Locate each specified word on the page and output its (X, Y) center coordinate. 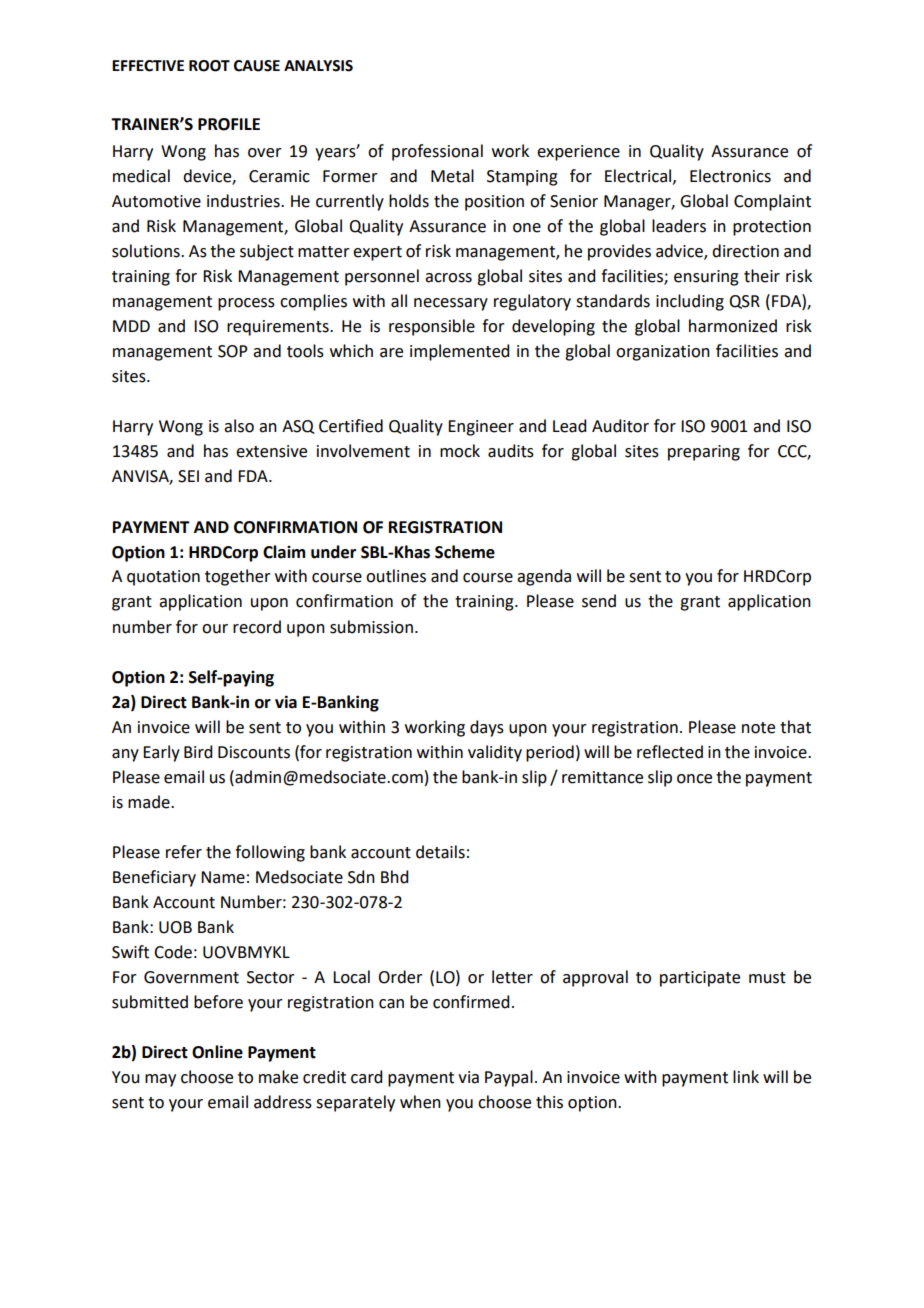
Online (217, 1052)
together (238, 577)
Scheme (465, 552)
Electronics (730, 176)
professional (437, 152)
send (599, 601)
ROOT (209, 66)
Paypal (509, 1078)
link (746, 1076)
